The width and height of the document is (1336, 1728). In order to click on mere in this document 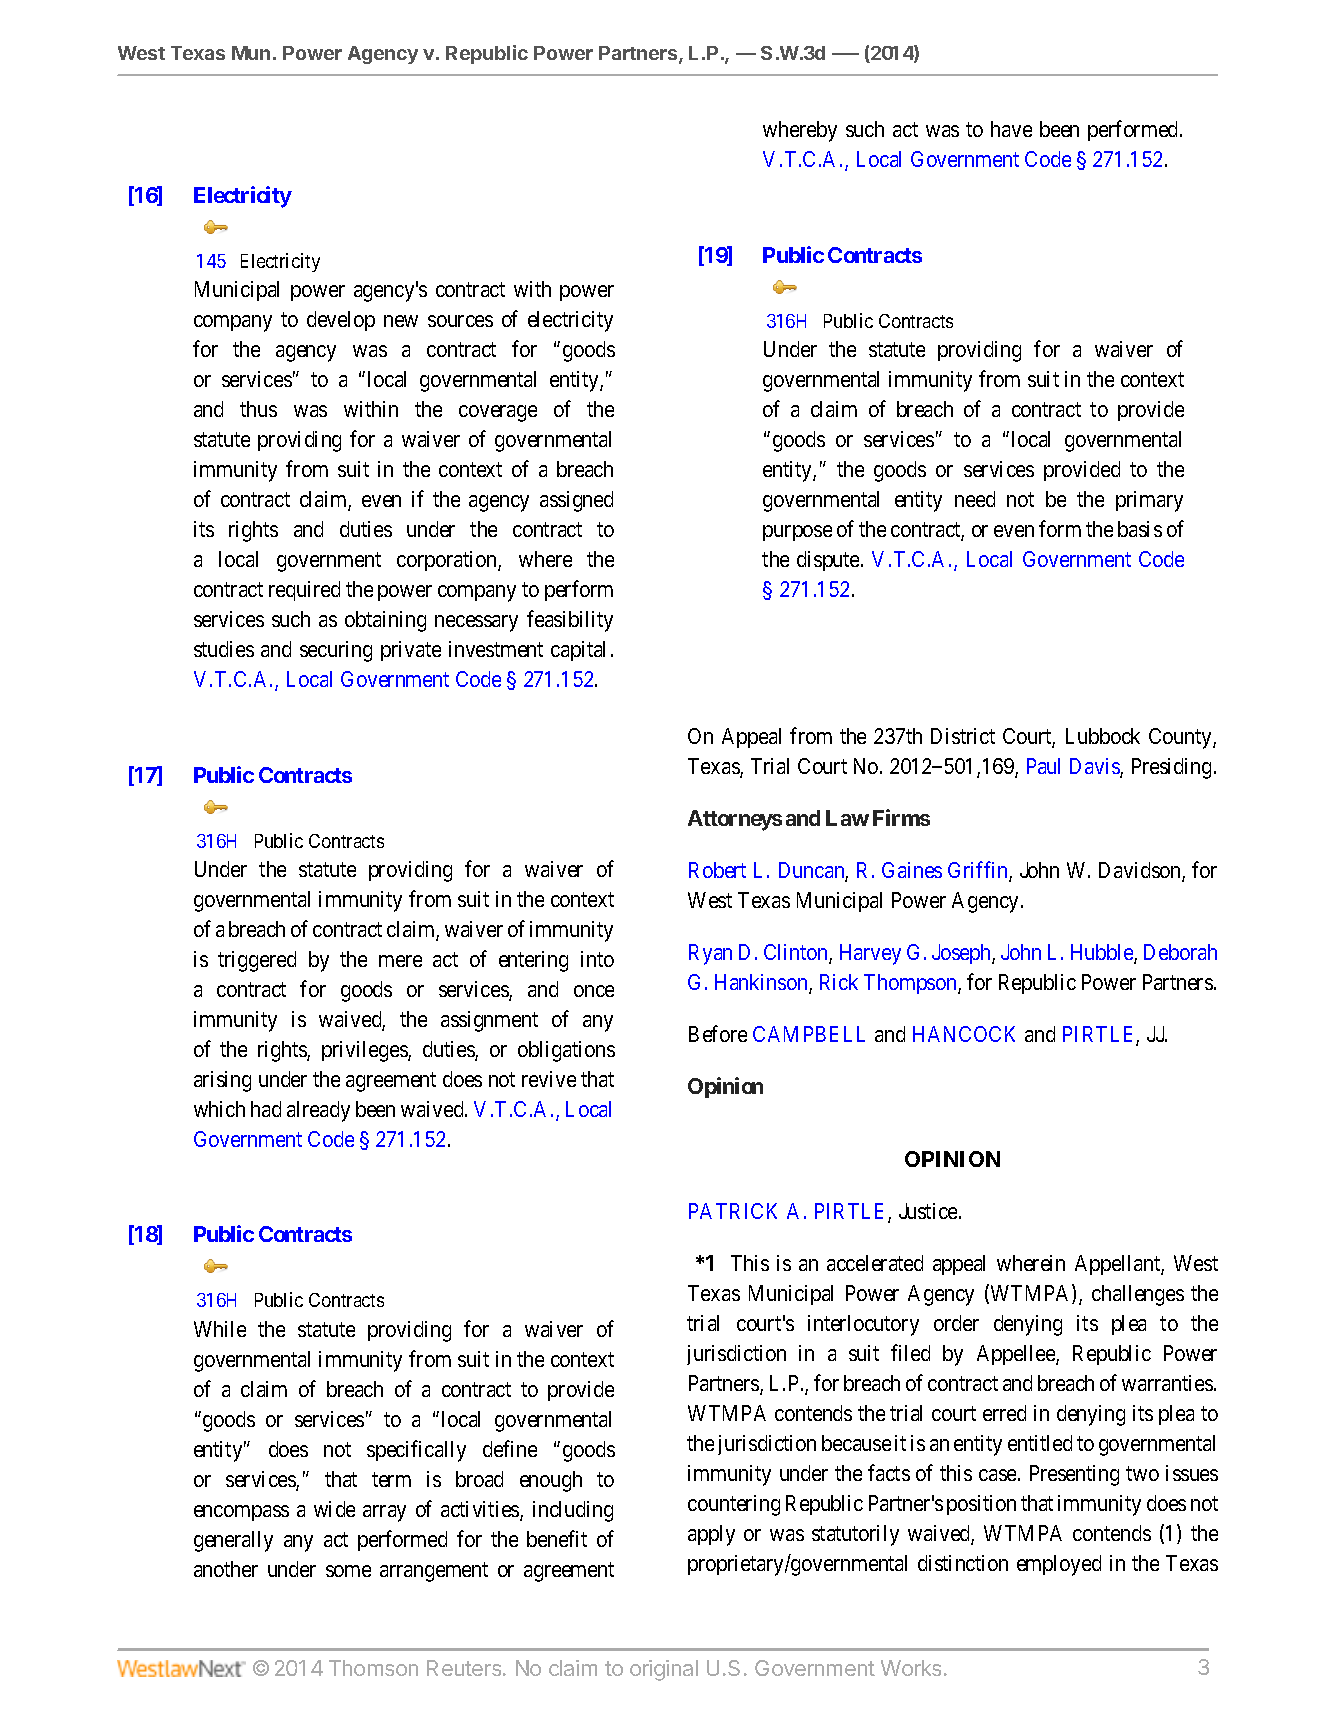, I will do `click(400, 961)`.
